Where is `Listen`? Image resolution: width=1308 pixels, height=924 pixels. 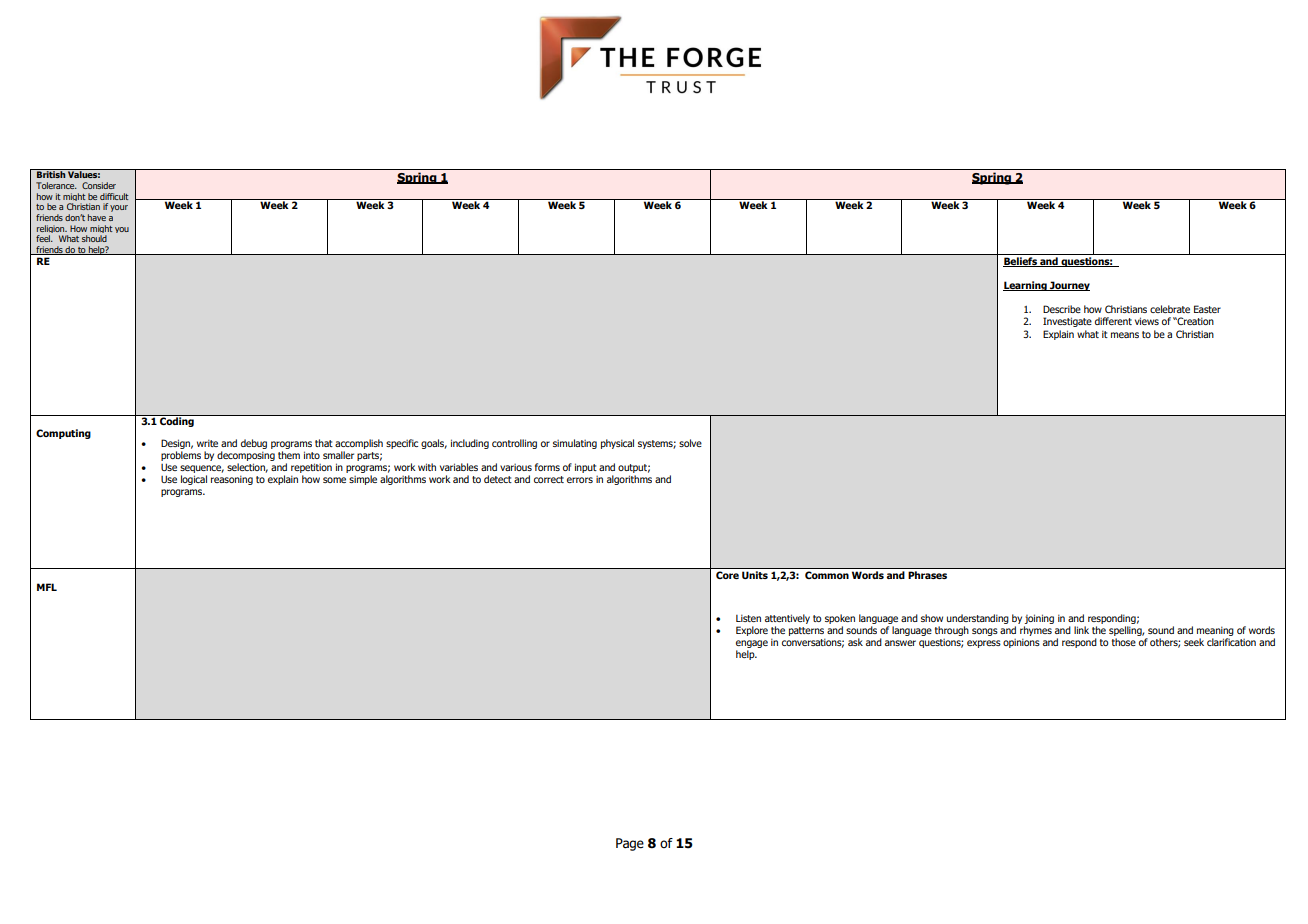
Listen is located at coordinates (748, 618).
